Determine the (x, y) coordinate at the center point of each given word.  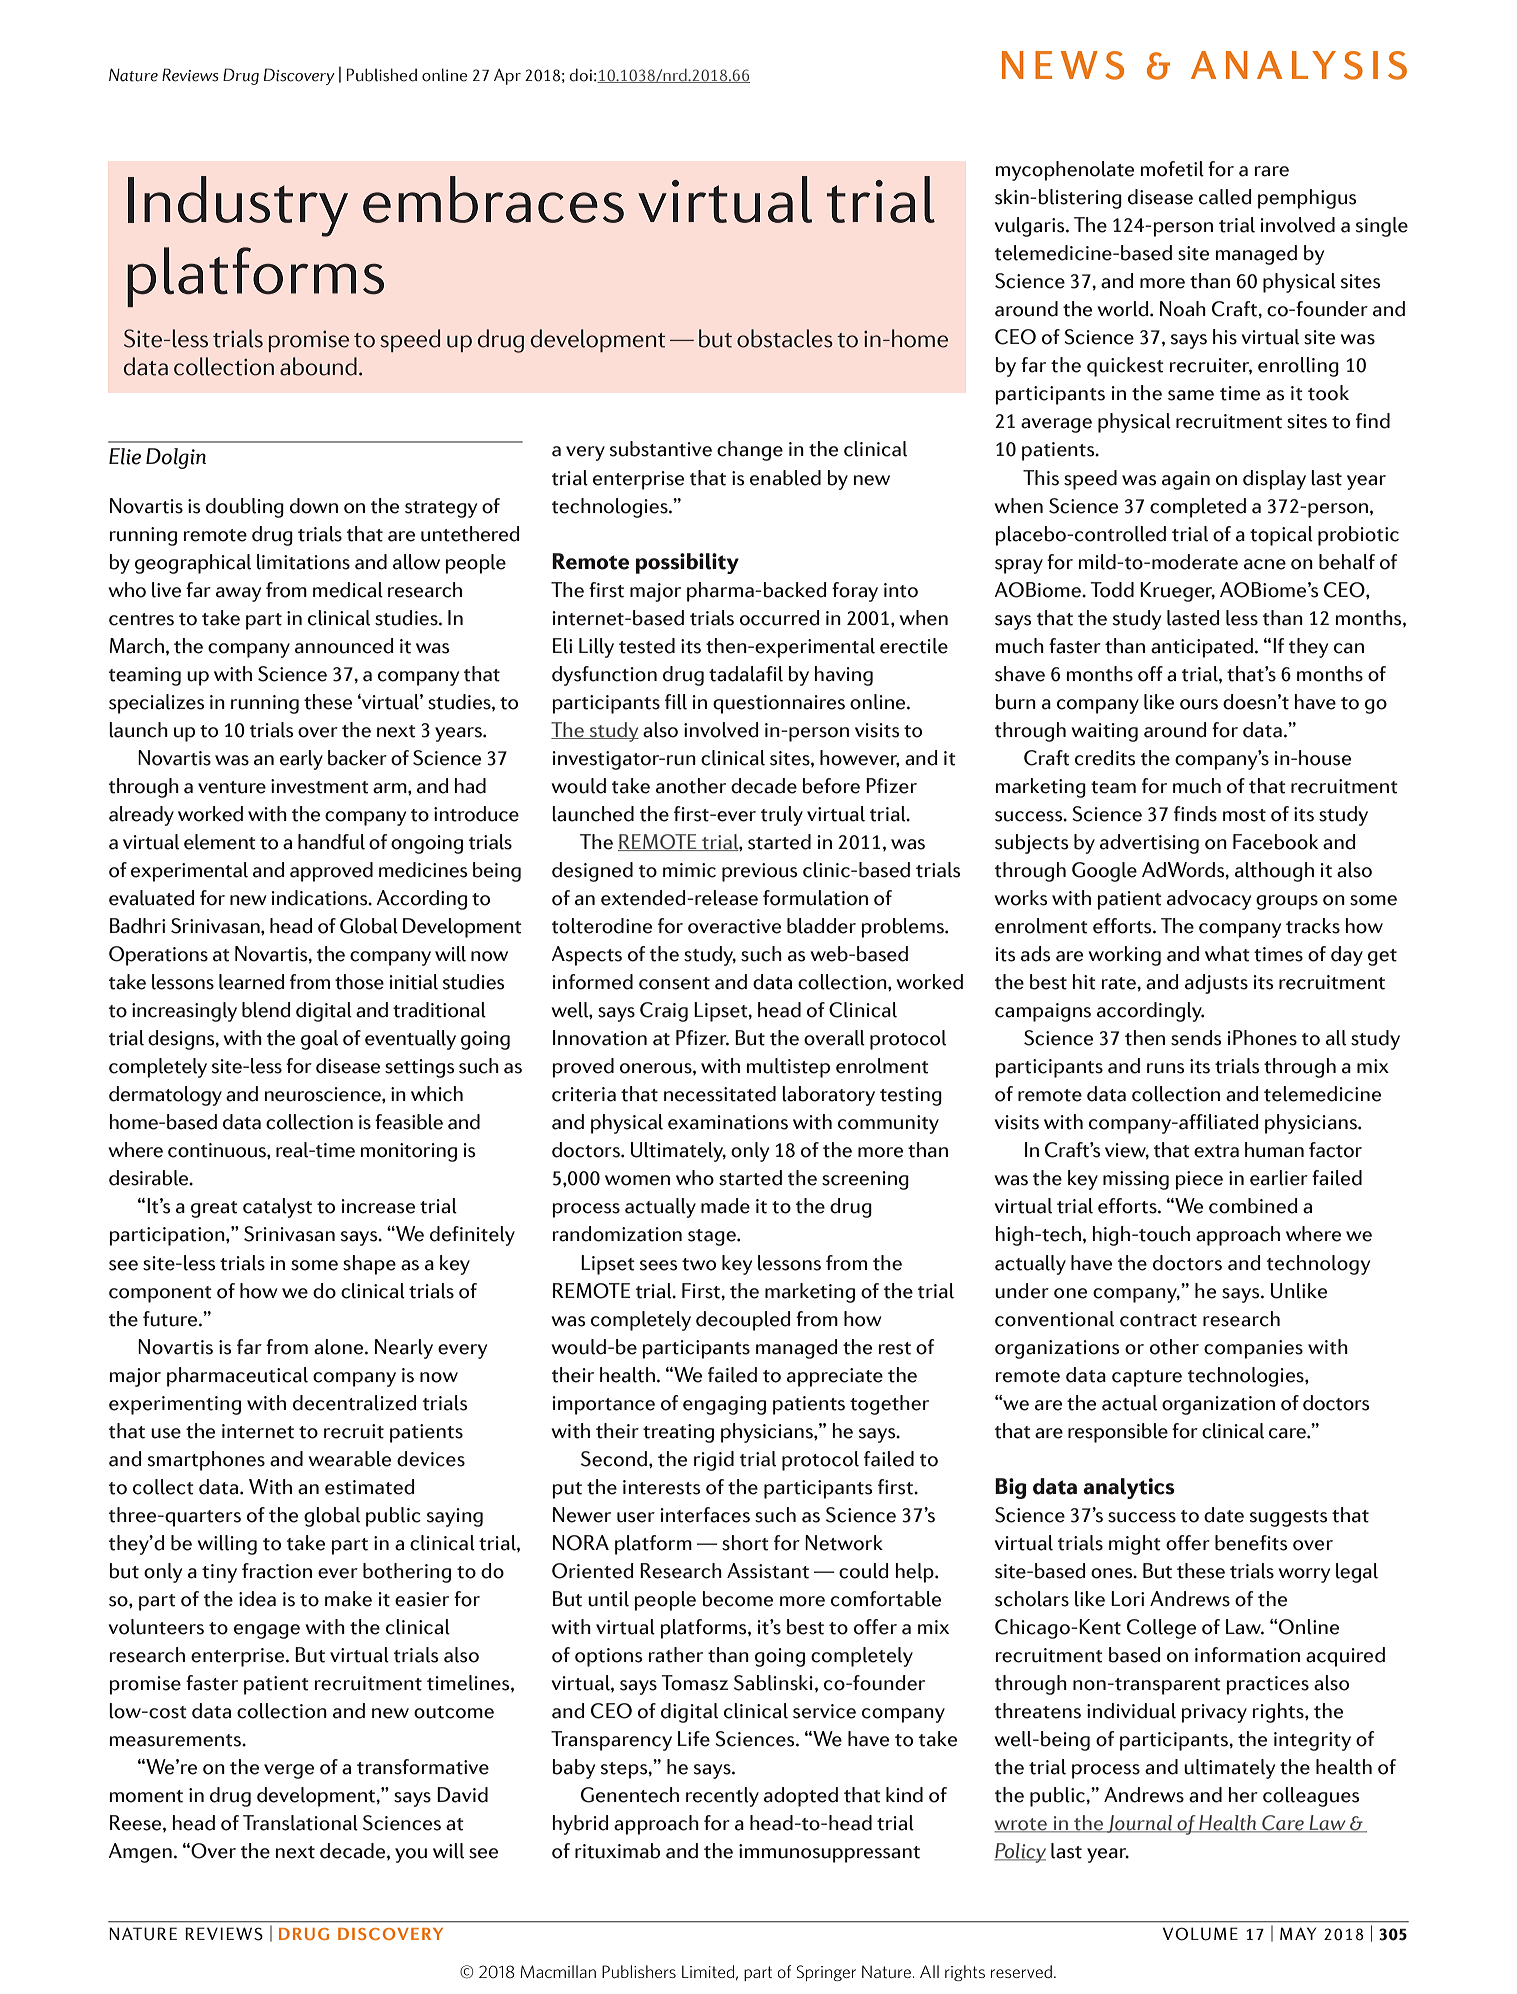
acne (1265, 564)
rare (1271, 171)
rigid (714, 1461)
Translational (300, 1823)
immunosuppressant (829, 1853)
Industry (238, 206)
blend (266, 1010)
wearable (349, 1459)
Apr (507, 77)
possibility (687, 563)
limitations (303, 562)
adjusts (1216, 984)
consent (674, 983)
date (1224, 1515)
